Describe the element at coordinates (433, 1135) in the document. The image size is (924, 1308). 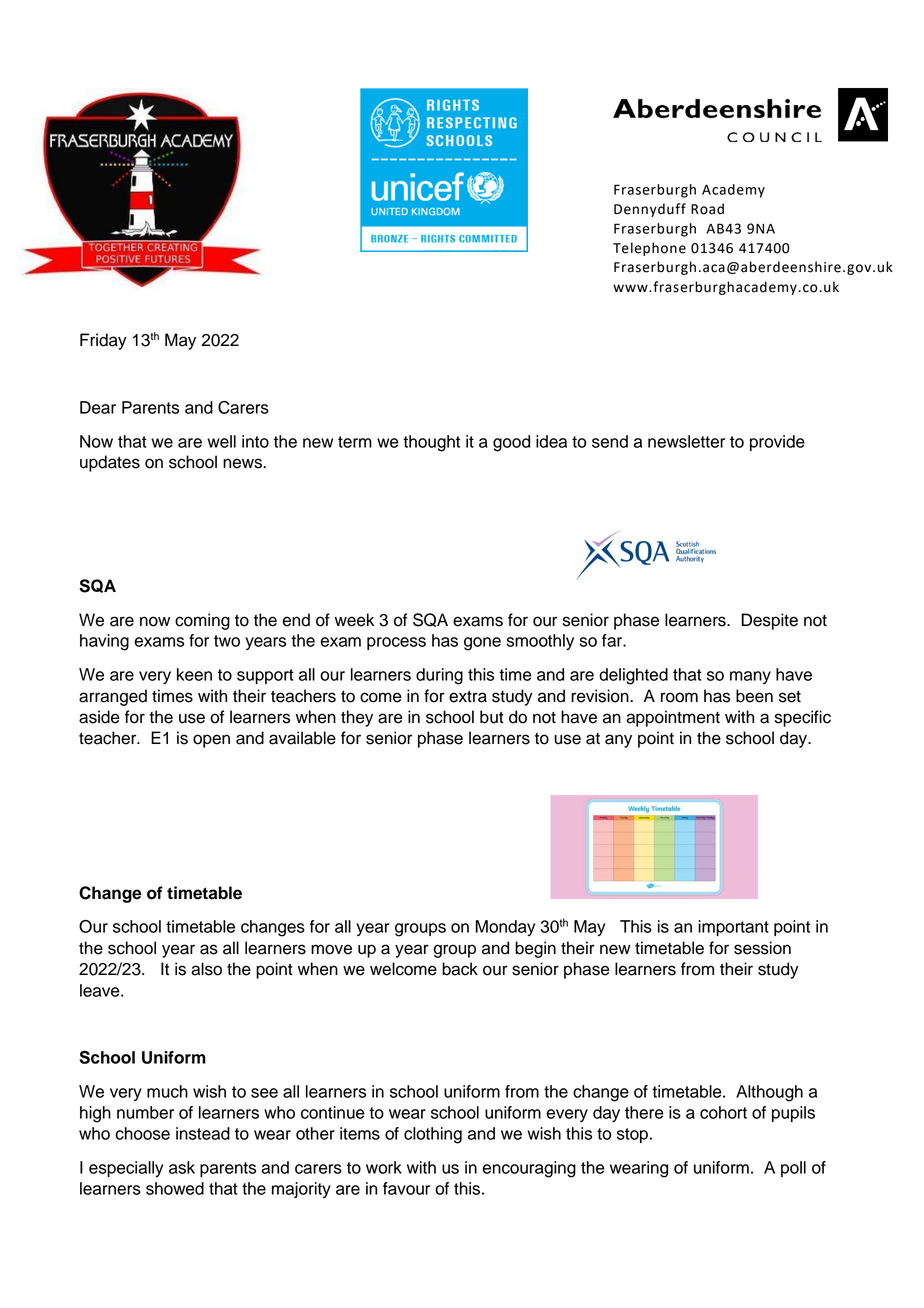
I see `clothing` at that location.
